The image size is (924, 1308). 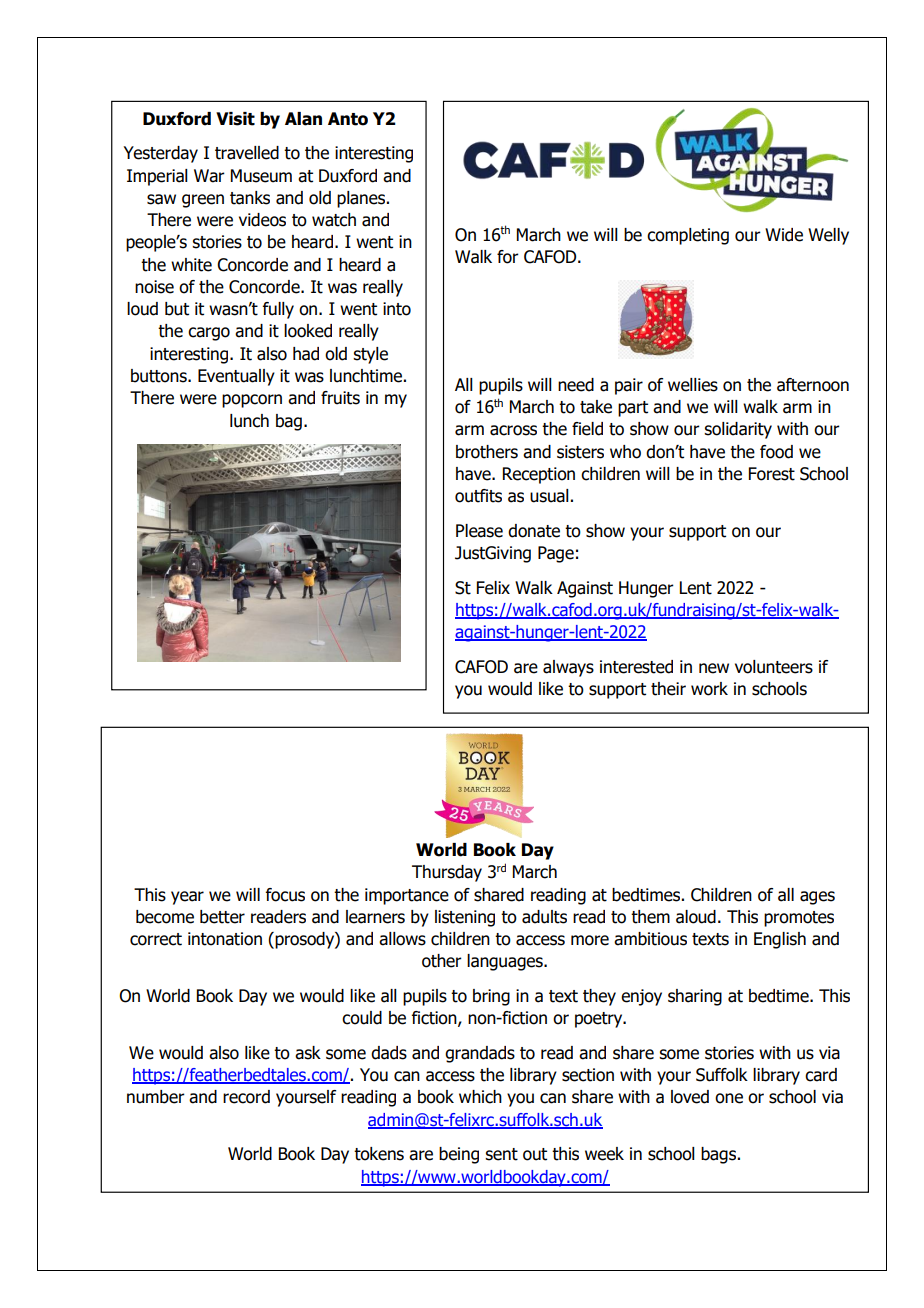 What do you see at coordinates (729, 1098) in the page?
I see `one` at bounding box center [729, 1098].
